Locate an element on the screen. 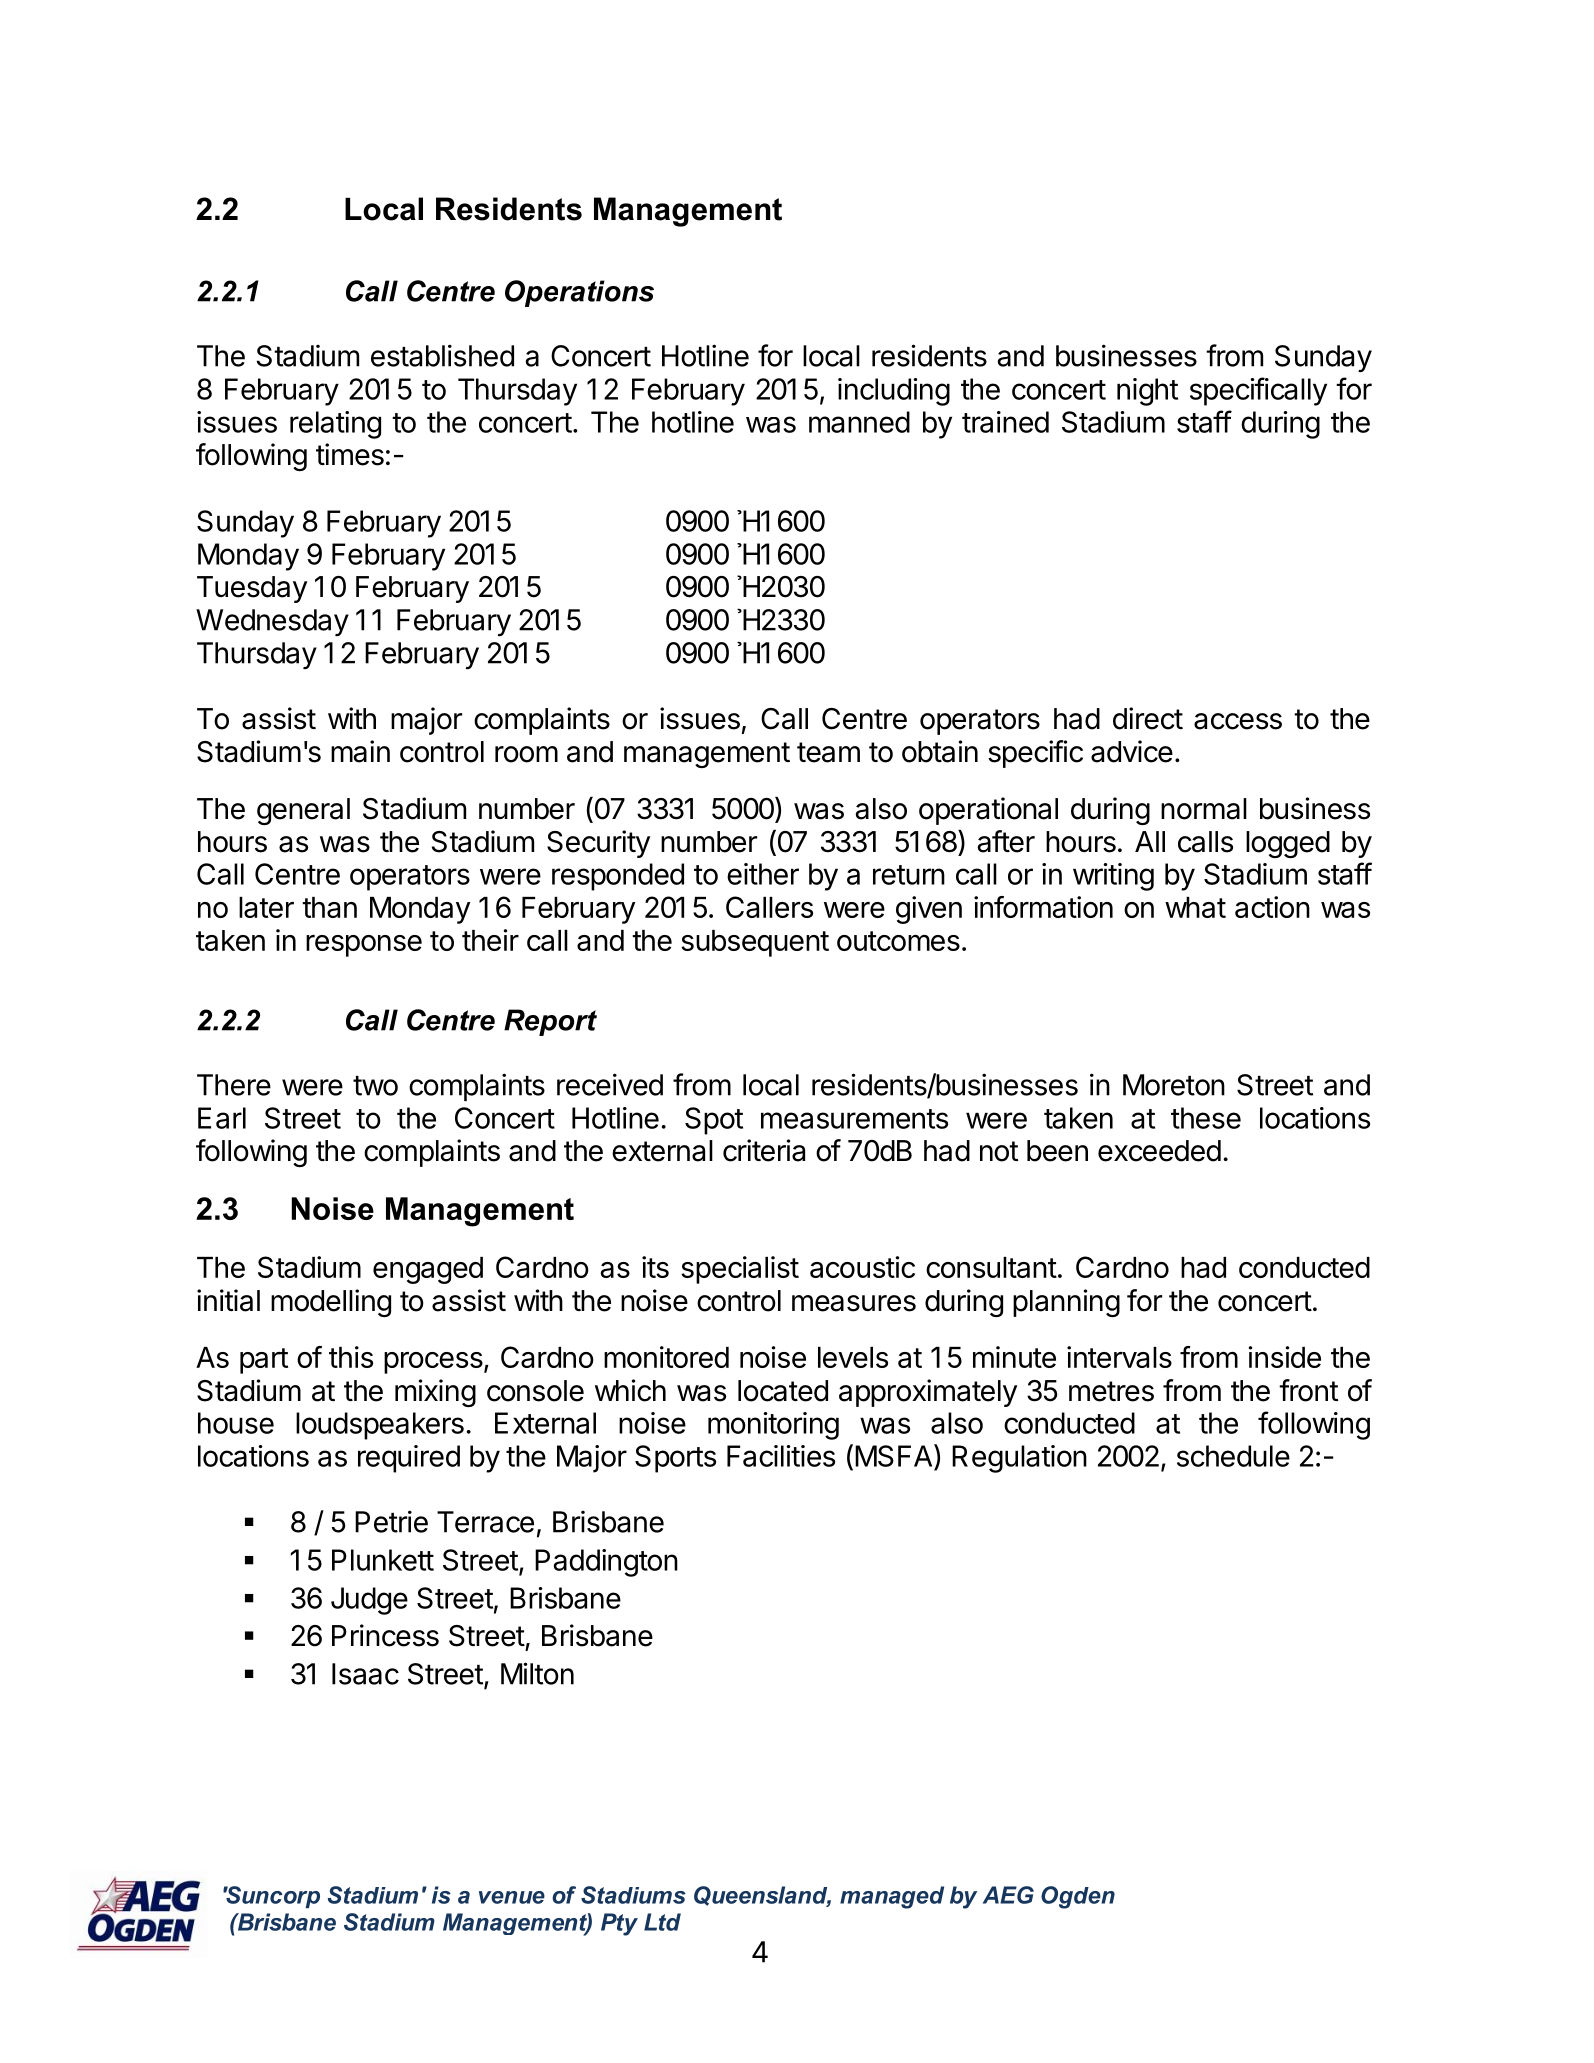 The image size is (1594, 2063). these is located at coordinates (1206, 1118).
